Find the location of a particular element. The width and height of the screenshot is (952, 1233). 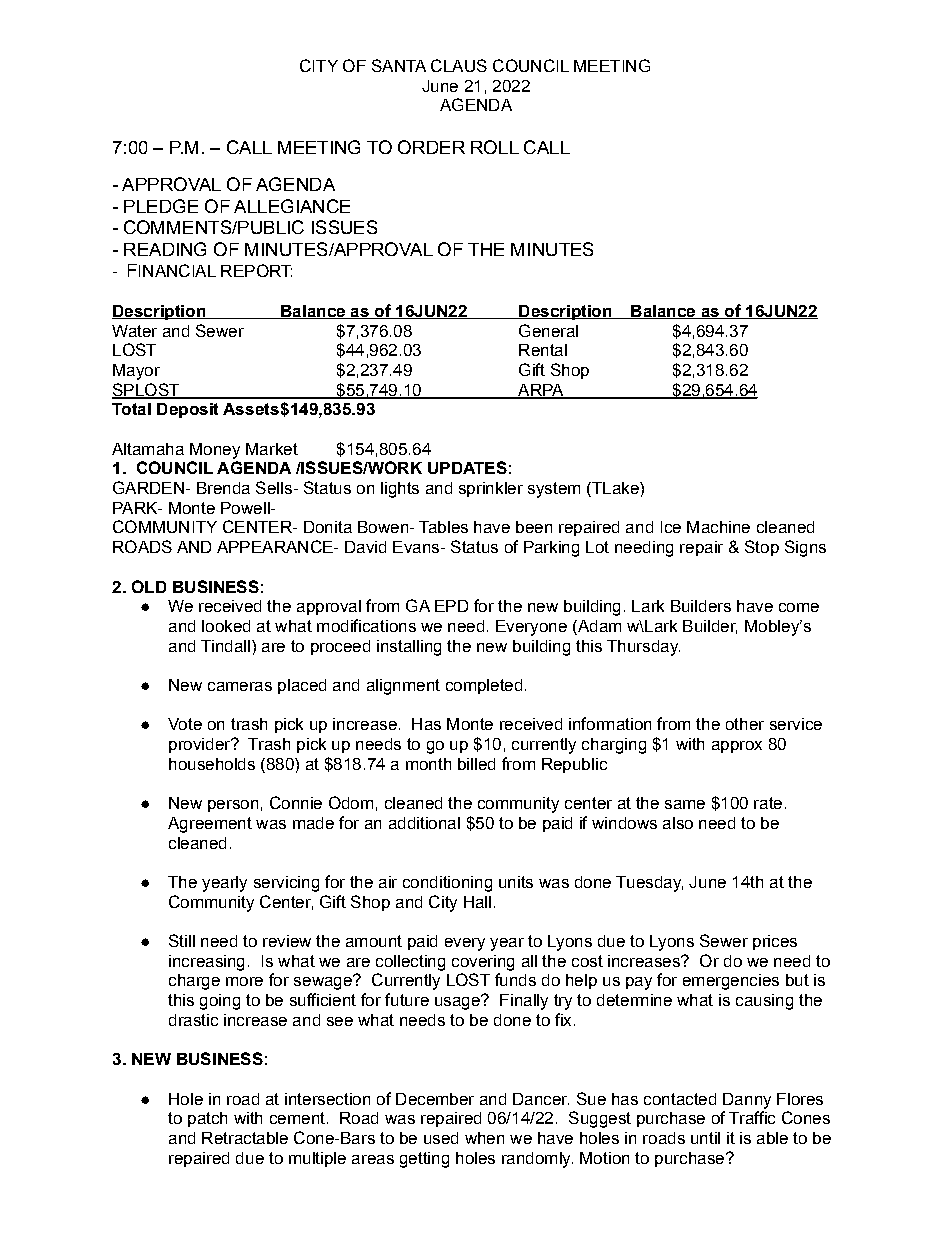

EPD is located at coordinates (451, 606).
